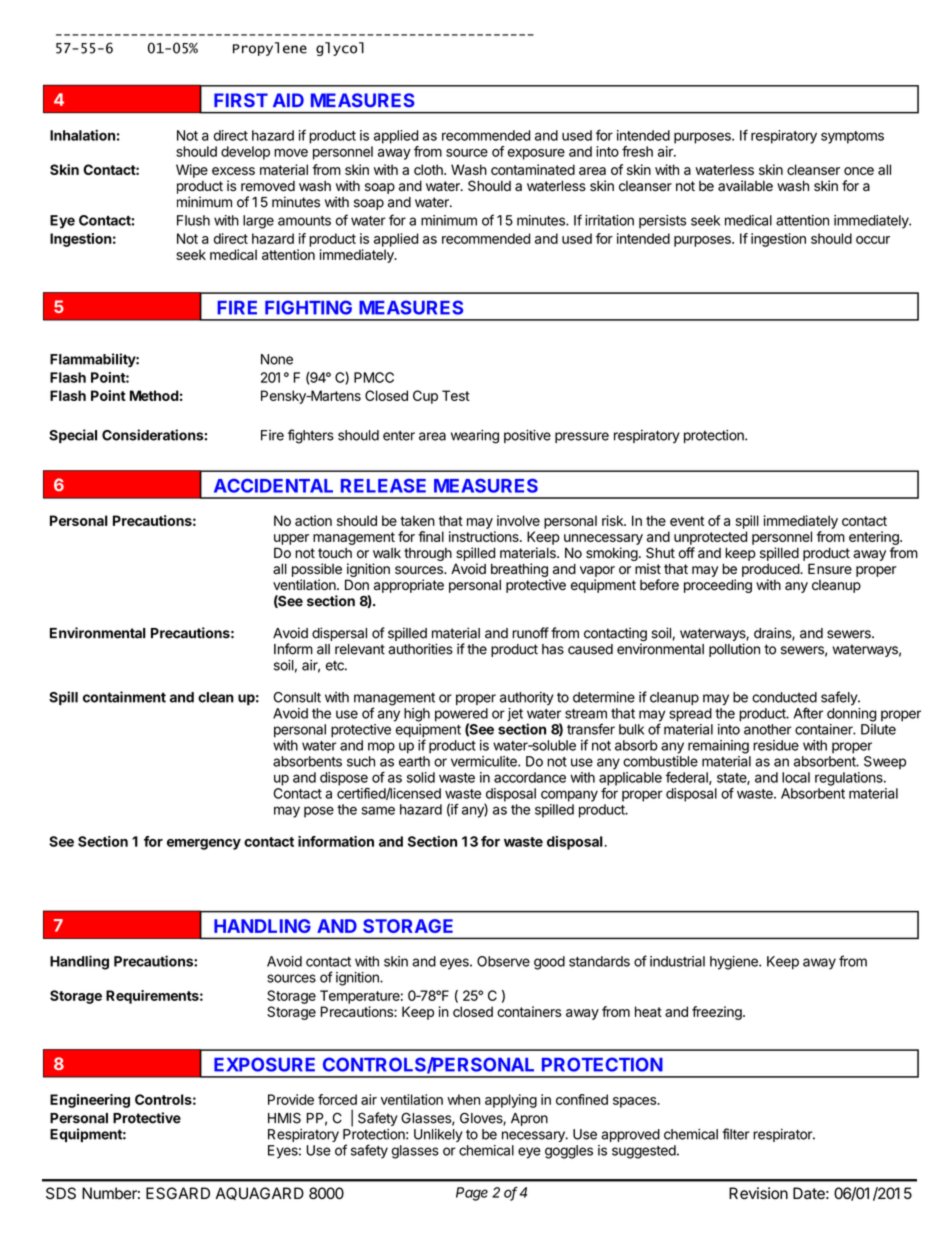  What do you see at coordinates (90, 1101) in the page?
I see `Engineering` at bounding box center [90, 1101].
